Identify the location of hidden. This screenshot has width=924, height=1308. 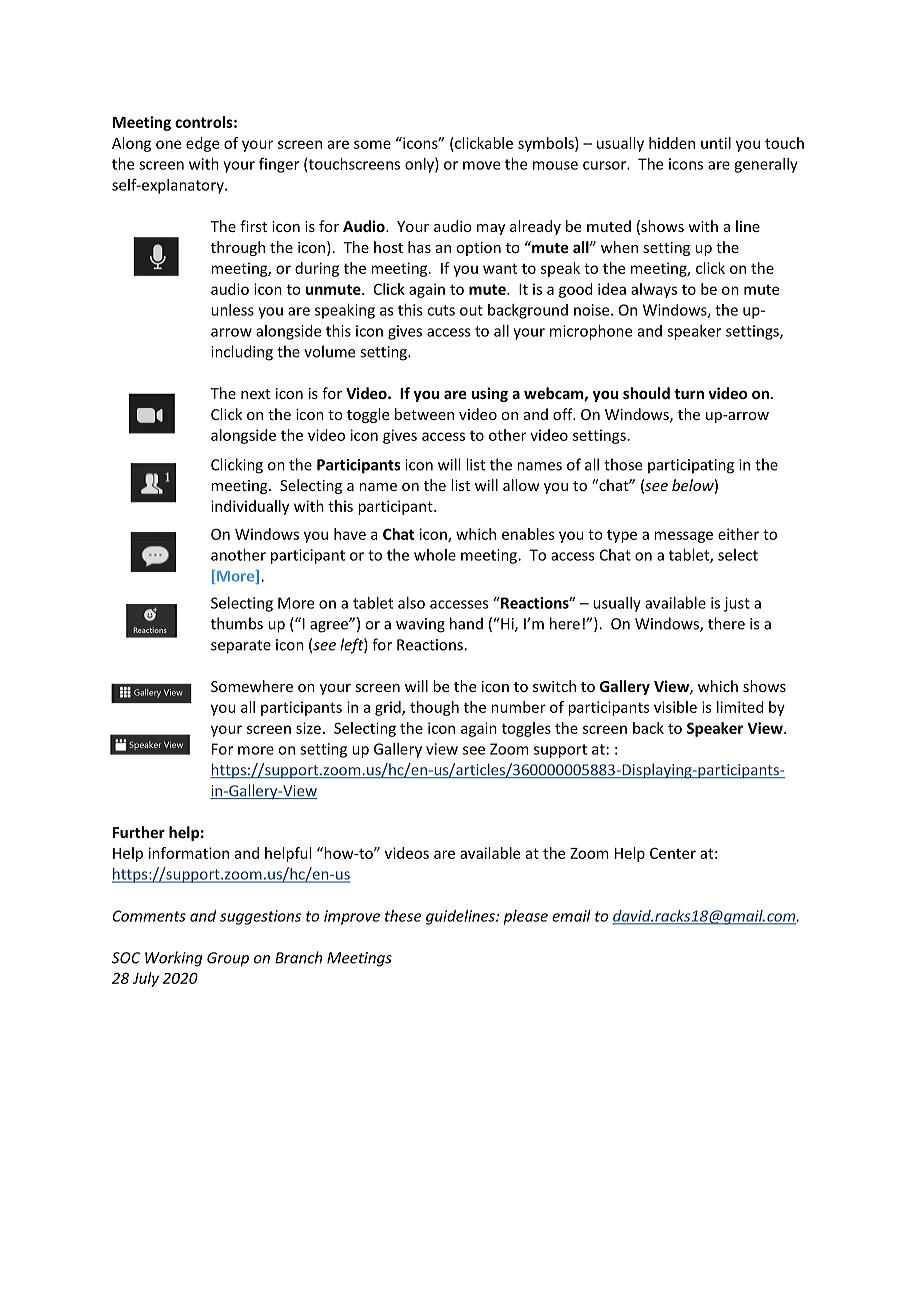
(672, 143).
